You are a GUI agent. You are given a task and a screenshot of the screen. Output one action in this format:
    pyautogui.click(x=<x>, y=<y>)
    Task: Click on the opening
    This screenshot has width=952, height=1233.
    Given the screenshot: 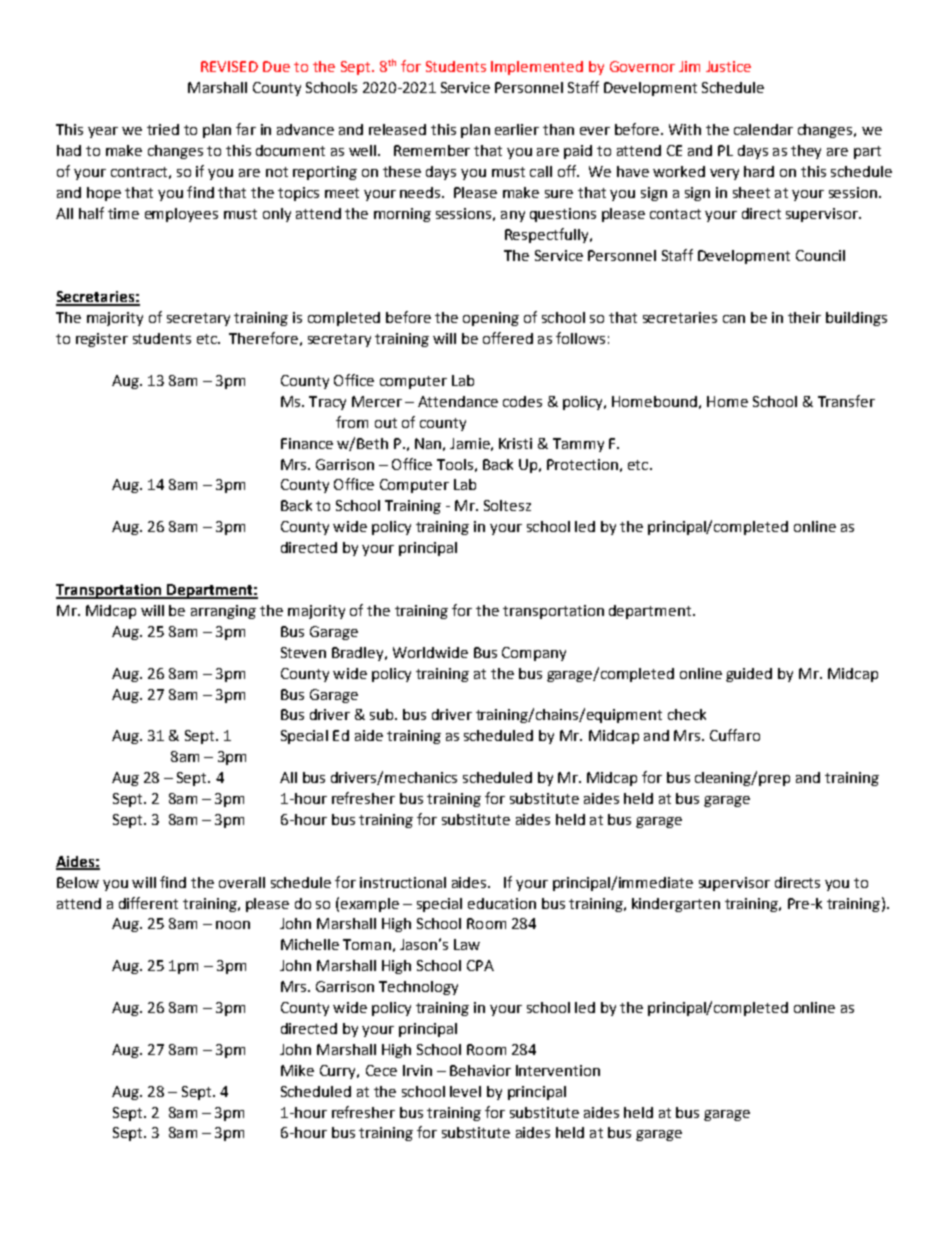 What is the action you would take?
    pyautogui.click(x=491, y=319)
